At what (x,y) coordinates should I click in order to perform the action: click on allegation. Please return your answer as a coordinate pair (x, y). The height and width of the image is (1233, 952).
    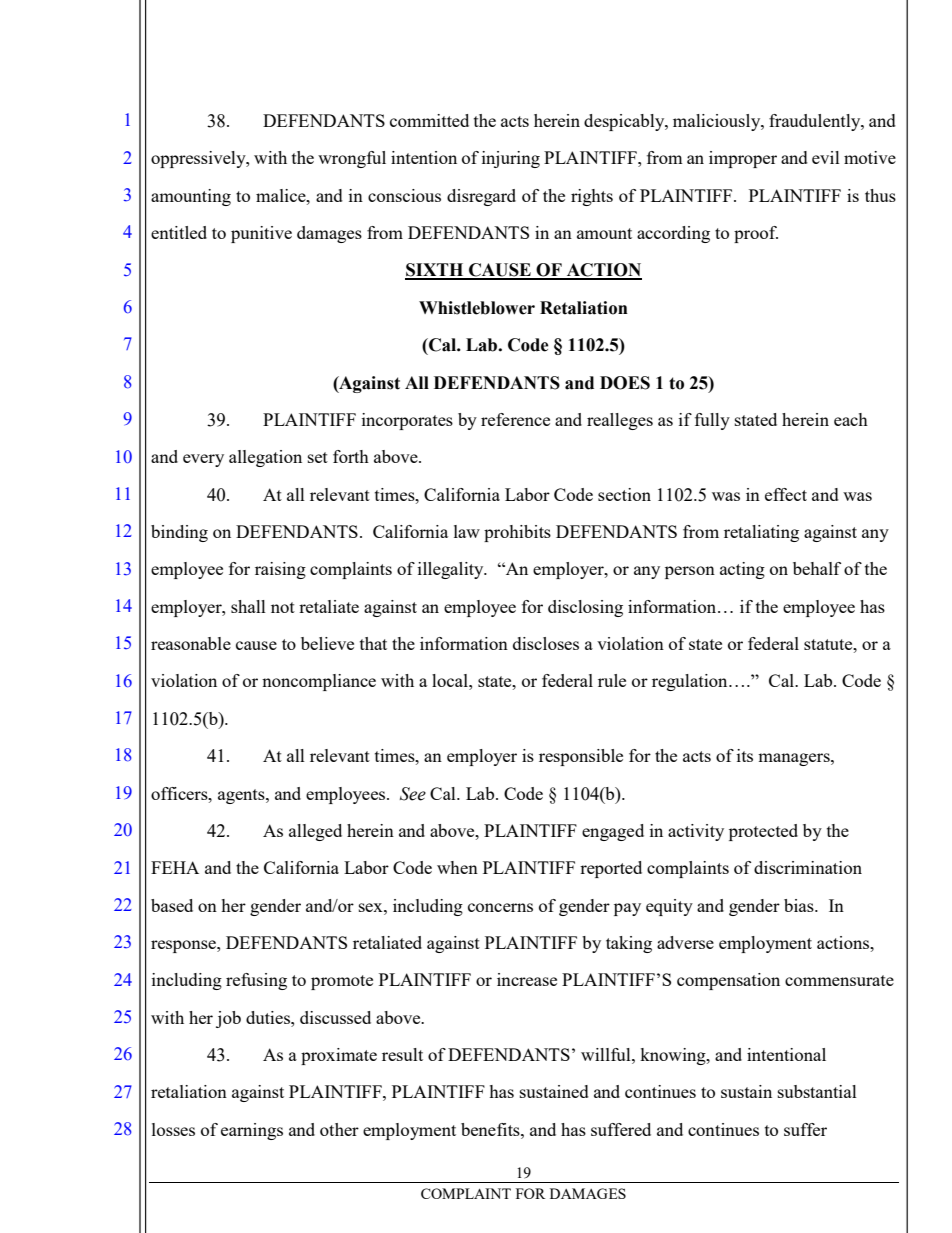
    Looking at the image, I should click on (265, 458).
